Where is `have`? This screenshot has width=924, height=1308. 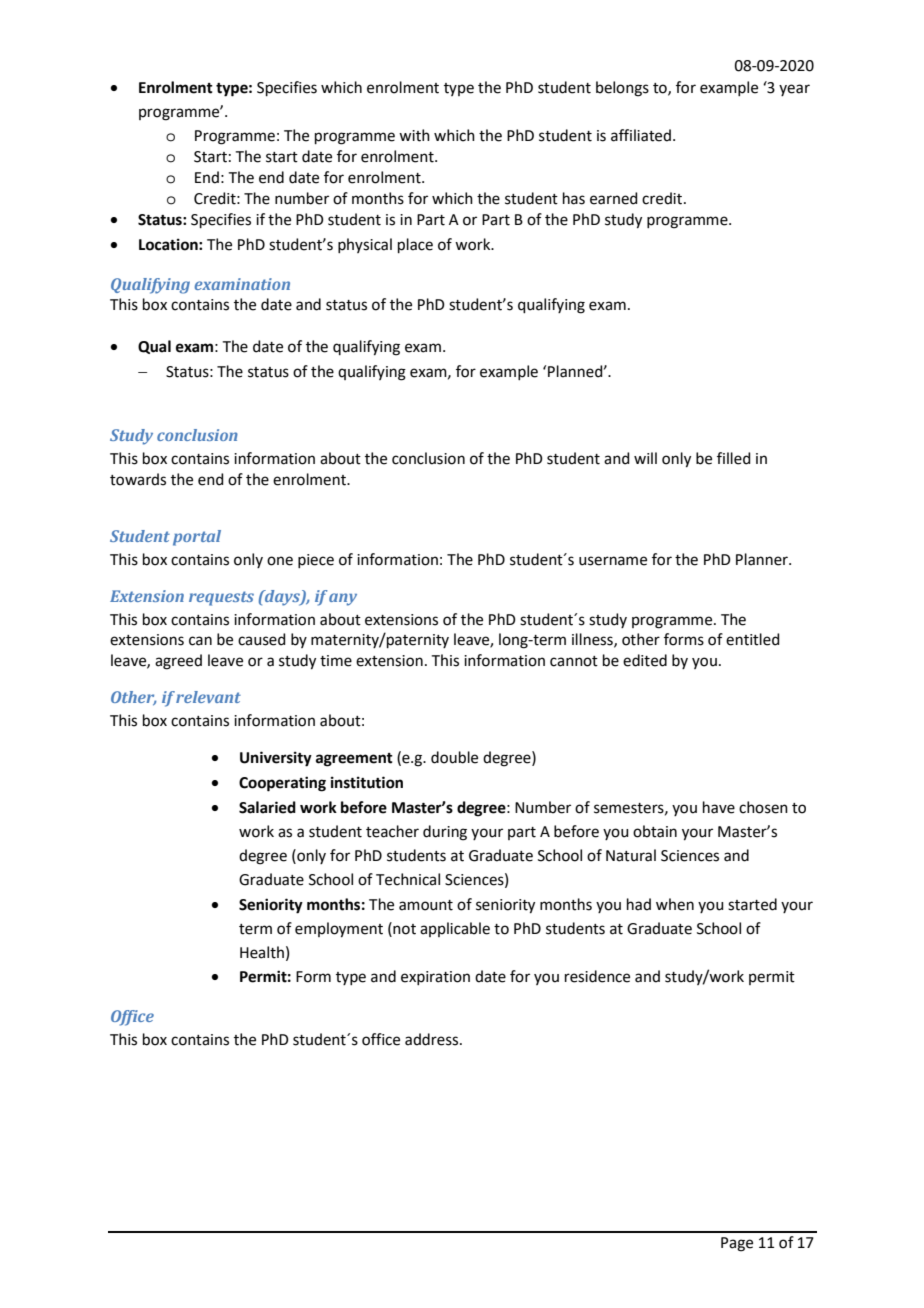 have is located at coordinates (719, 807).
